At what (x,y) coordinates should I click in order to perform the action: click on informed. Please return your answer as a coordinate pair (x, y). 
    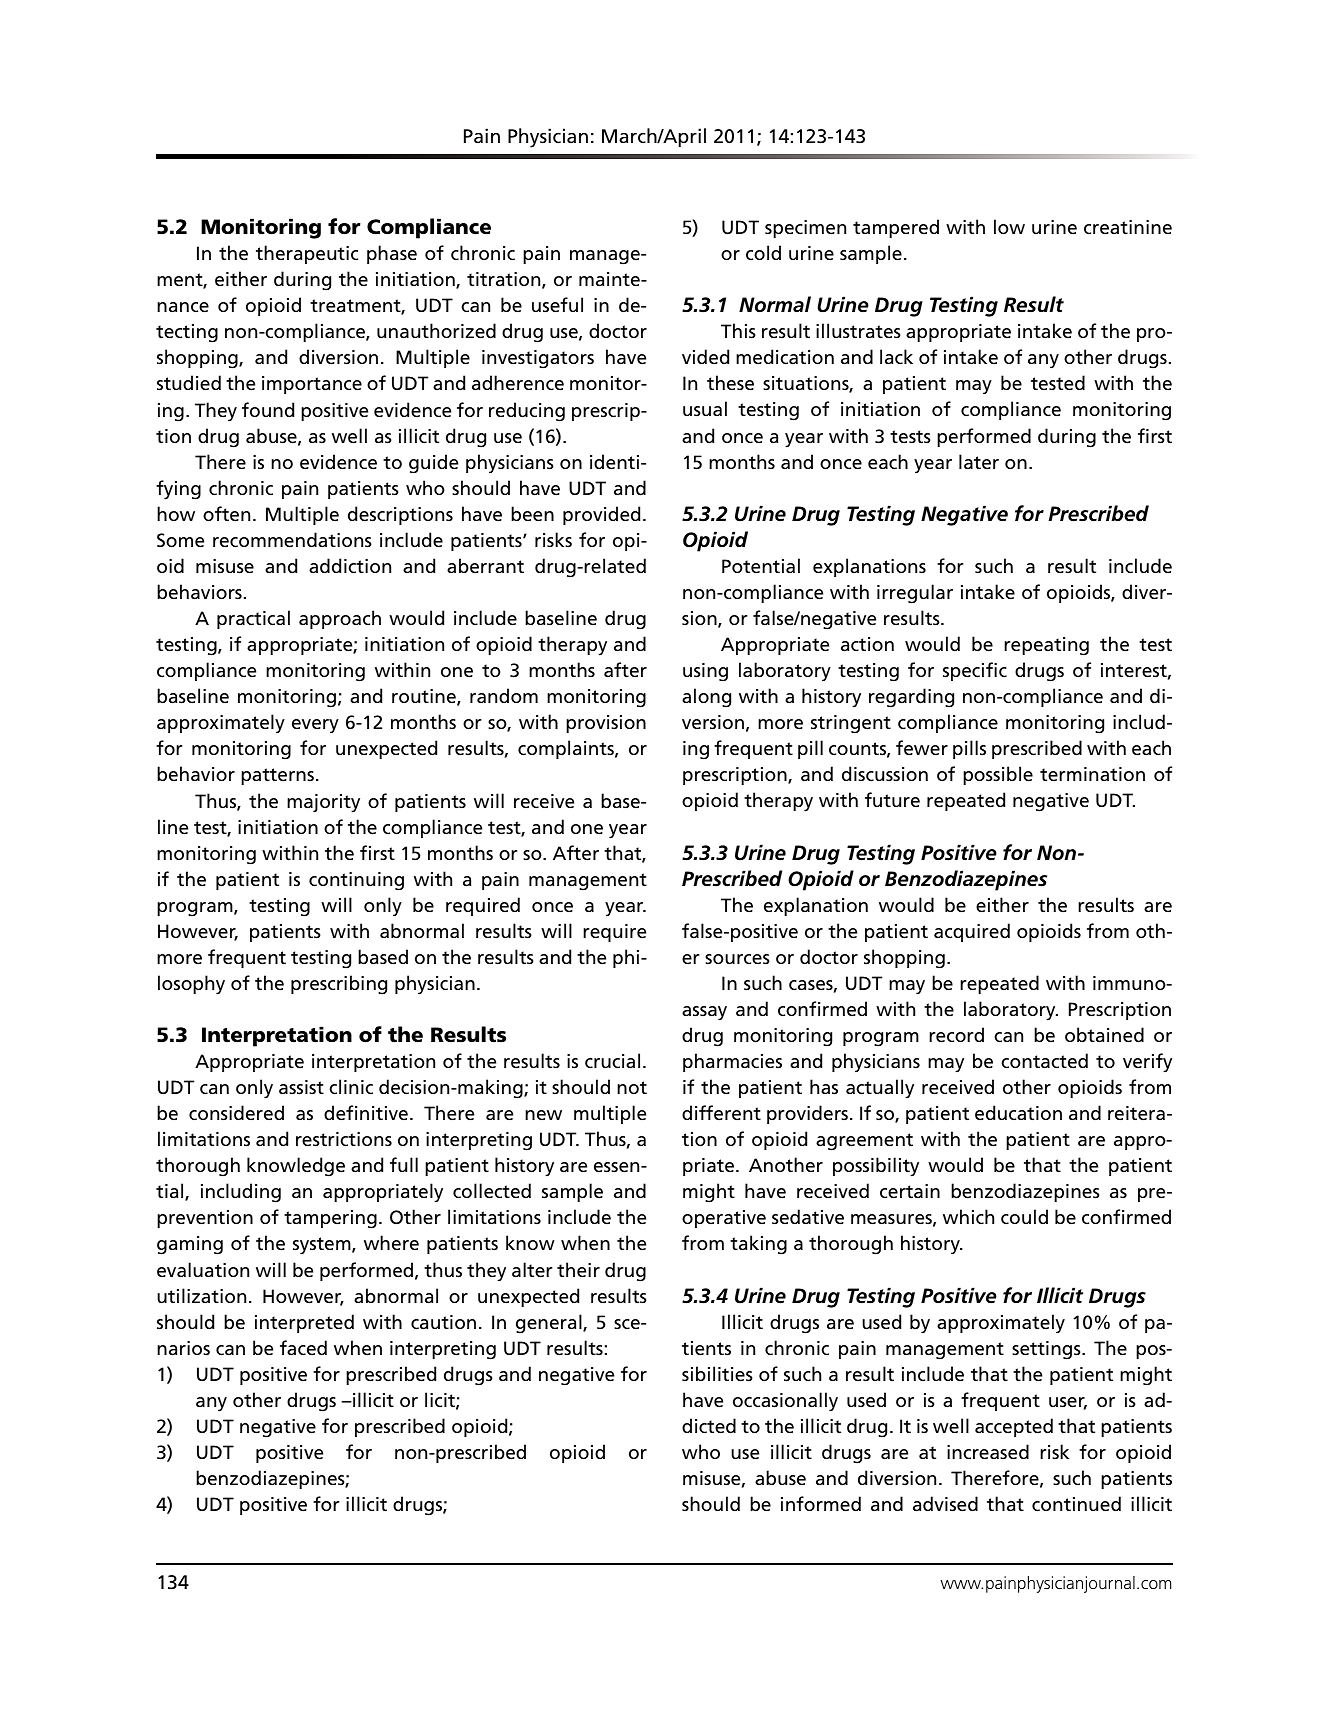
    Looking at the image, I should click on (821, 1504).
